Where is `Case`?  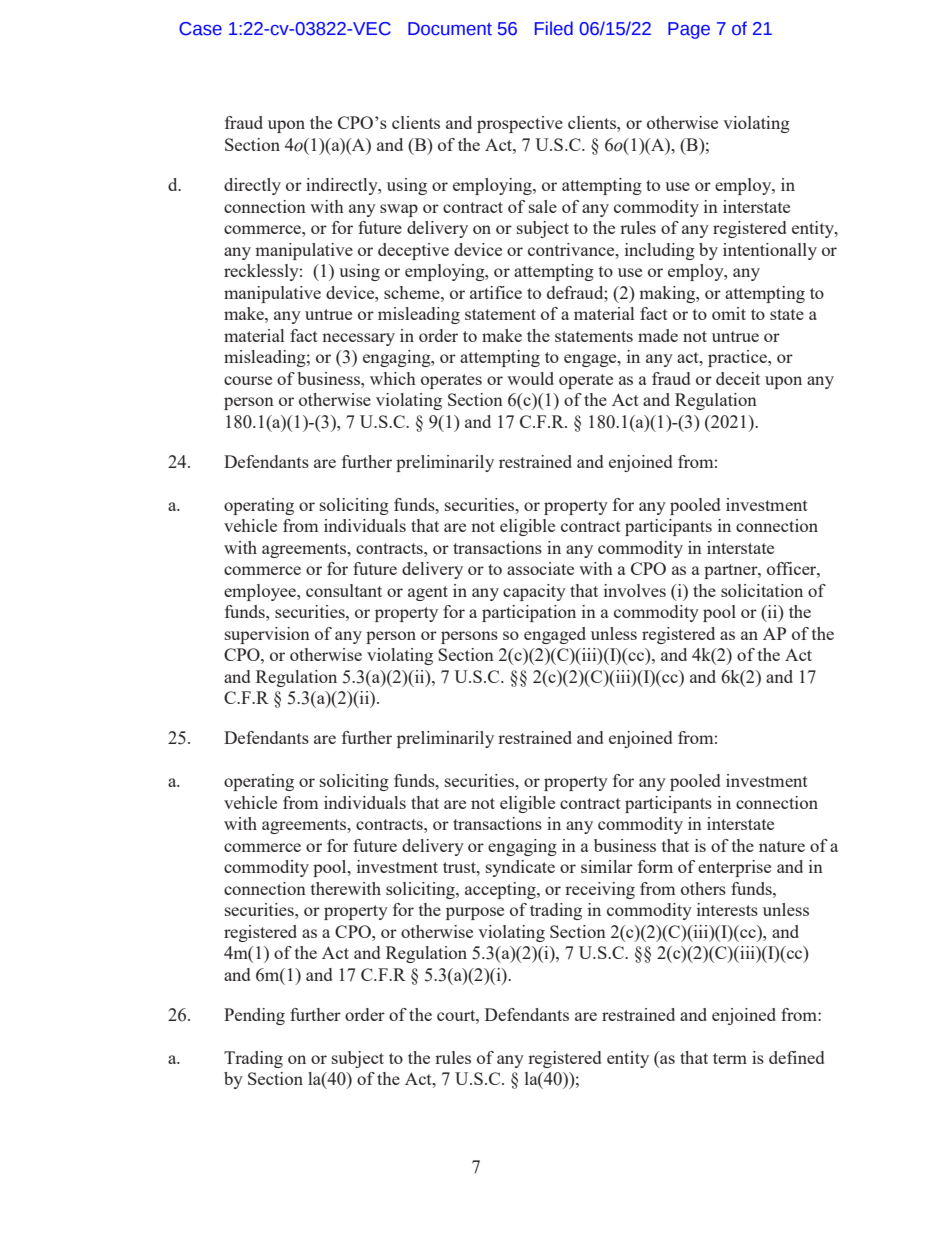 Case is located at coordinates (200, 29).
